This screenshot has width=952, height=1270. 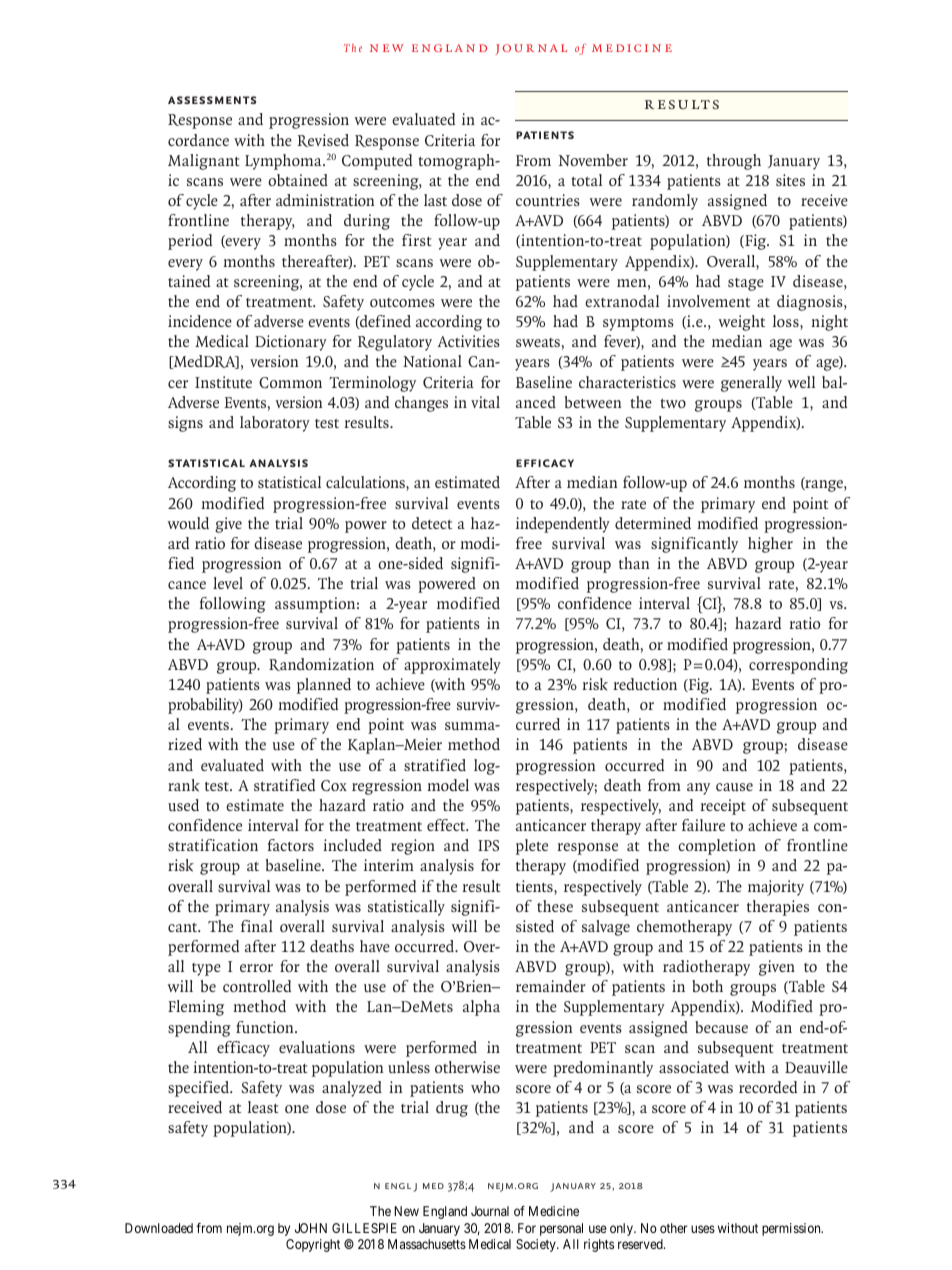 I want to click on JOHN, so click(x=311, y=1228).
